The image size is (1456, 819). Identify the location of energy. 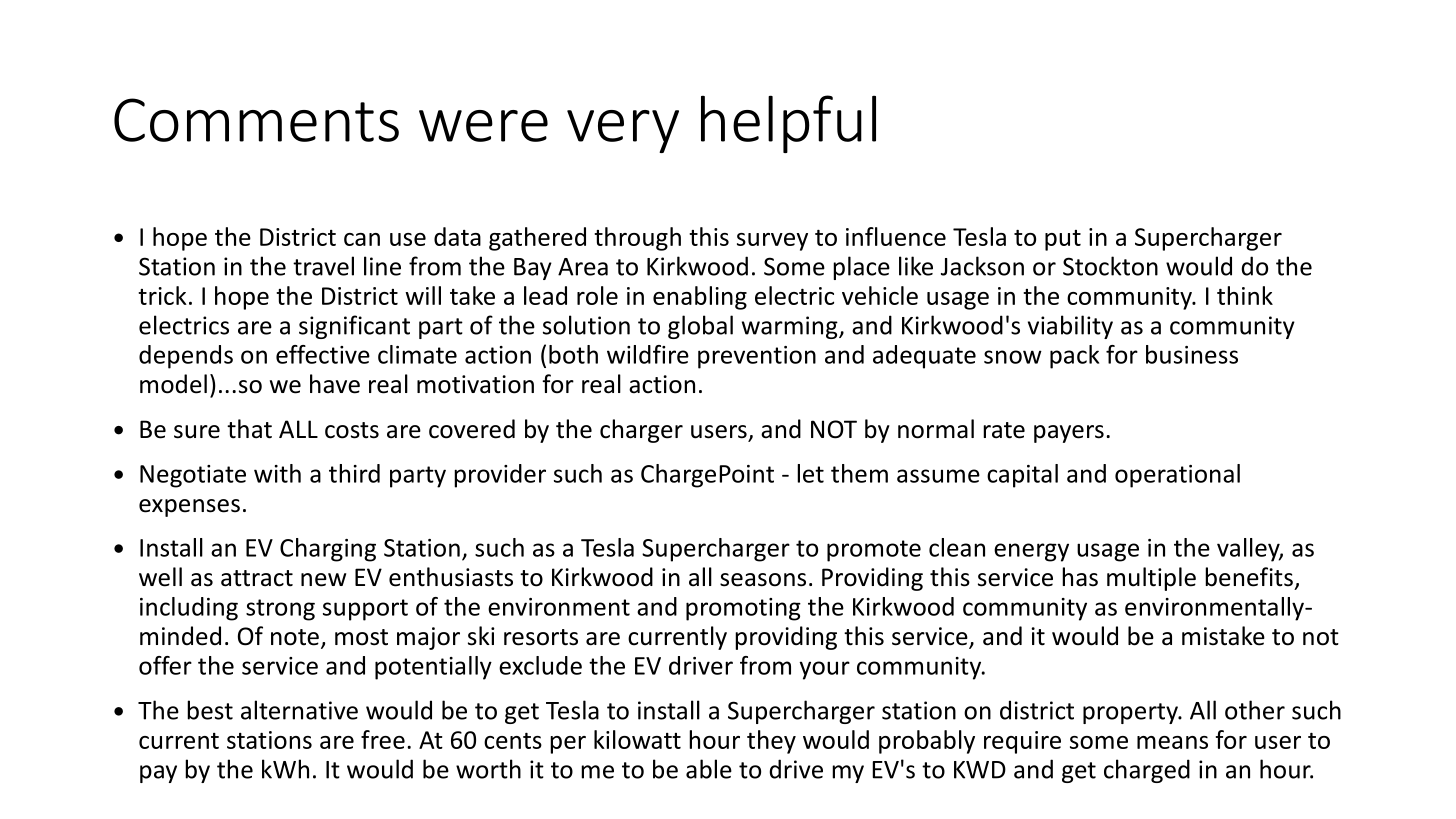
(1031, 552).
